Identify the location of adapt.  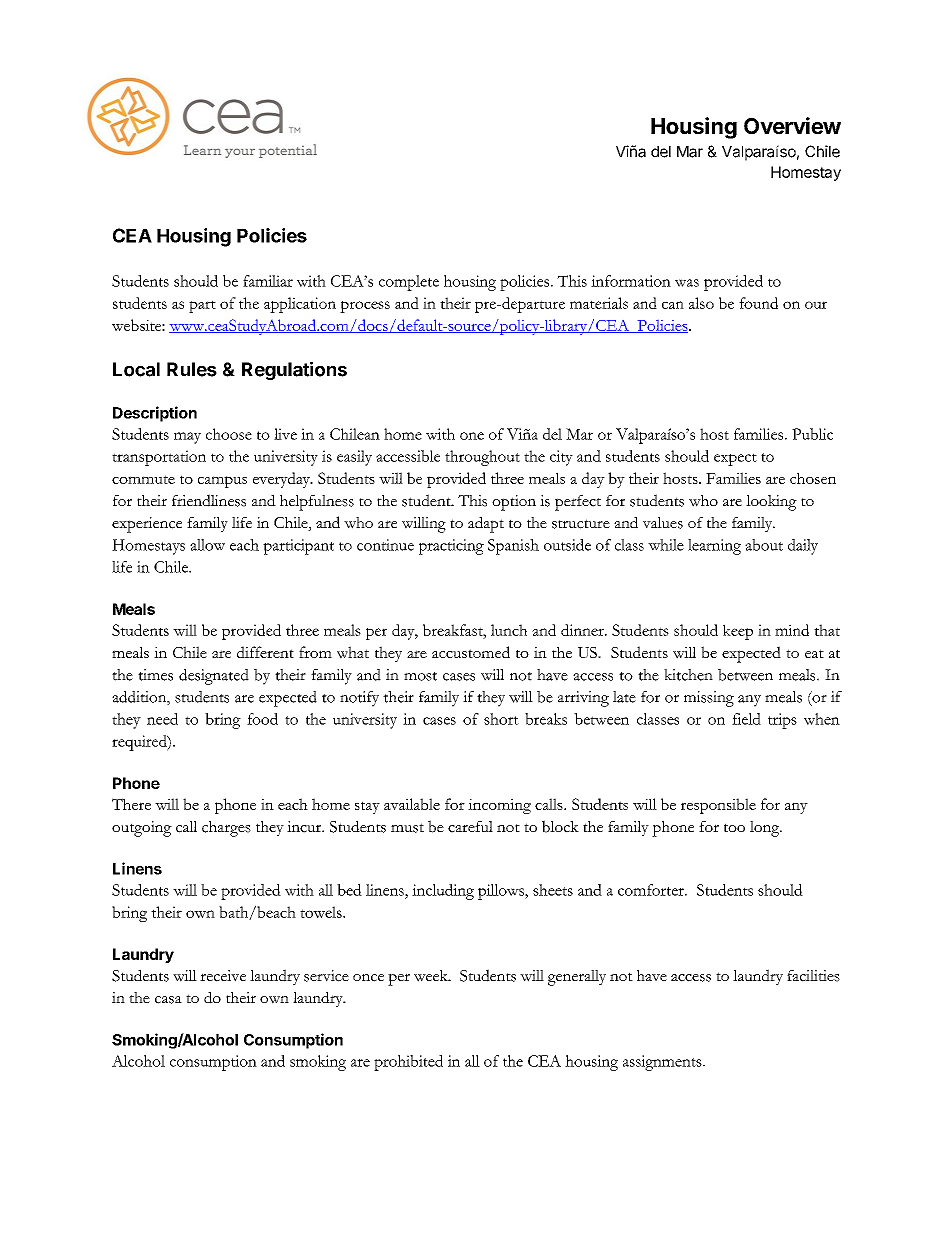
(486, 524).
